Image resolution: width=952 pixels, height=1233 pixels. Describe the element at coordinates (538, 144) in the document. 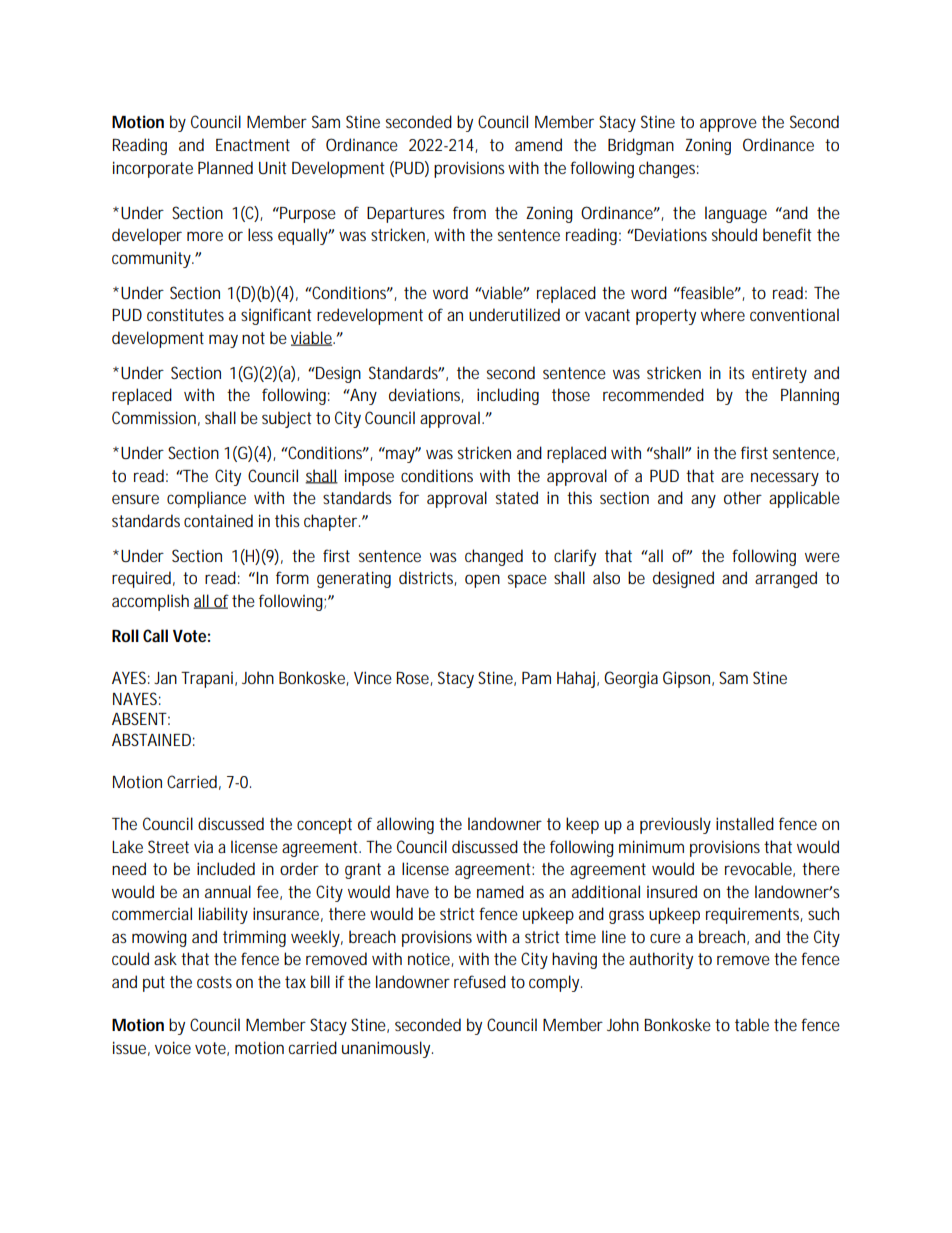

I see `amend` at that location.
